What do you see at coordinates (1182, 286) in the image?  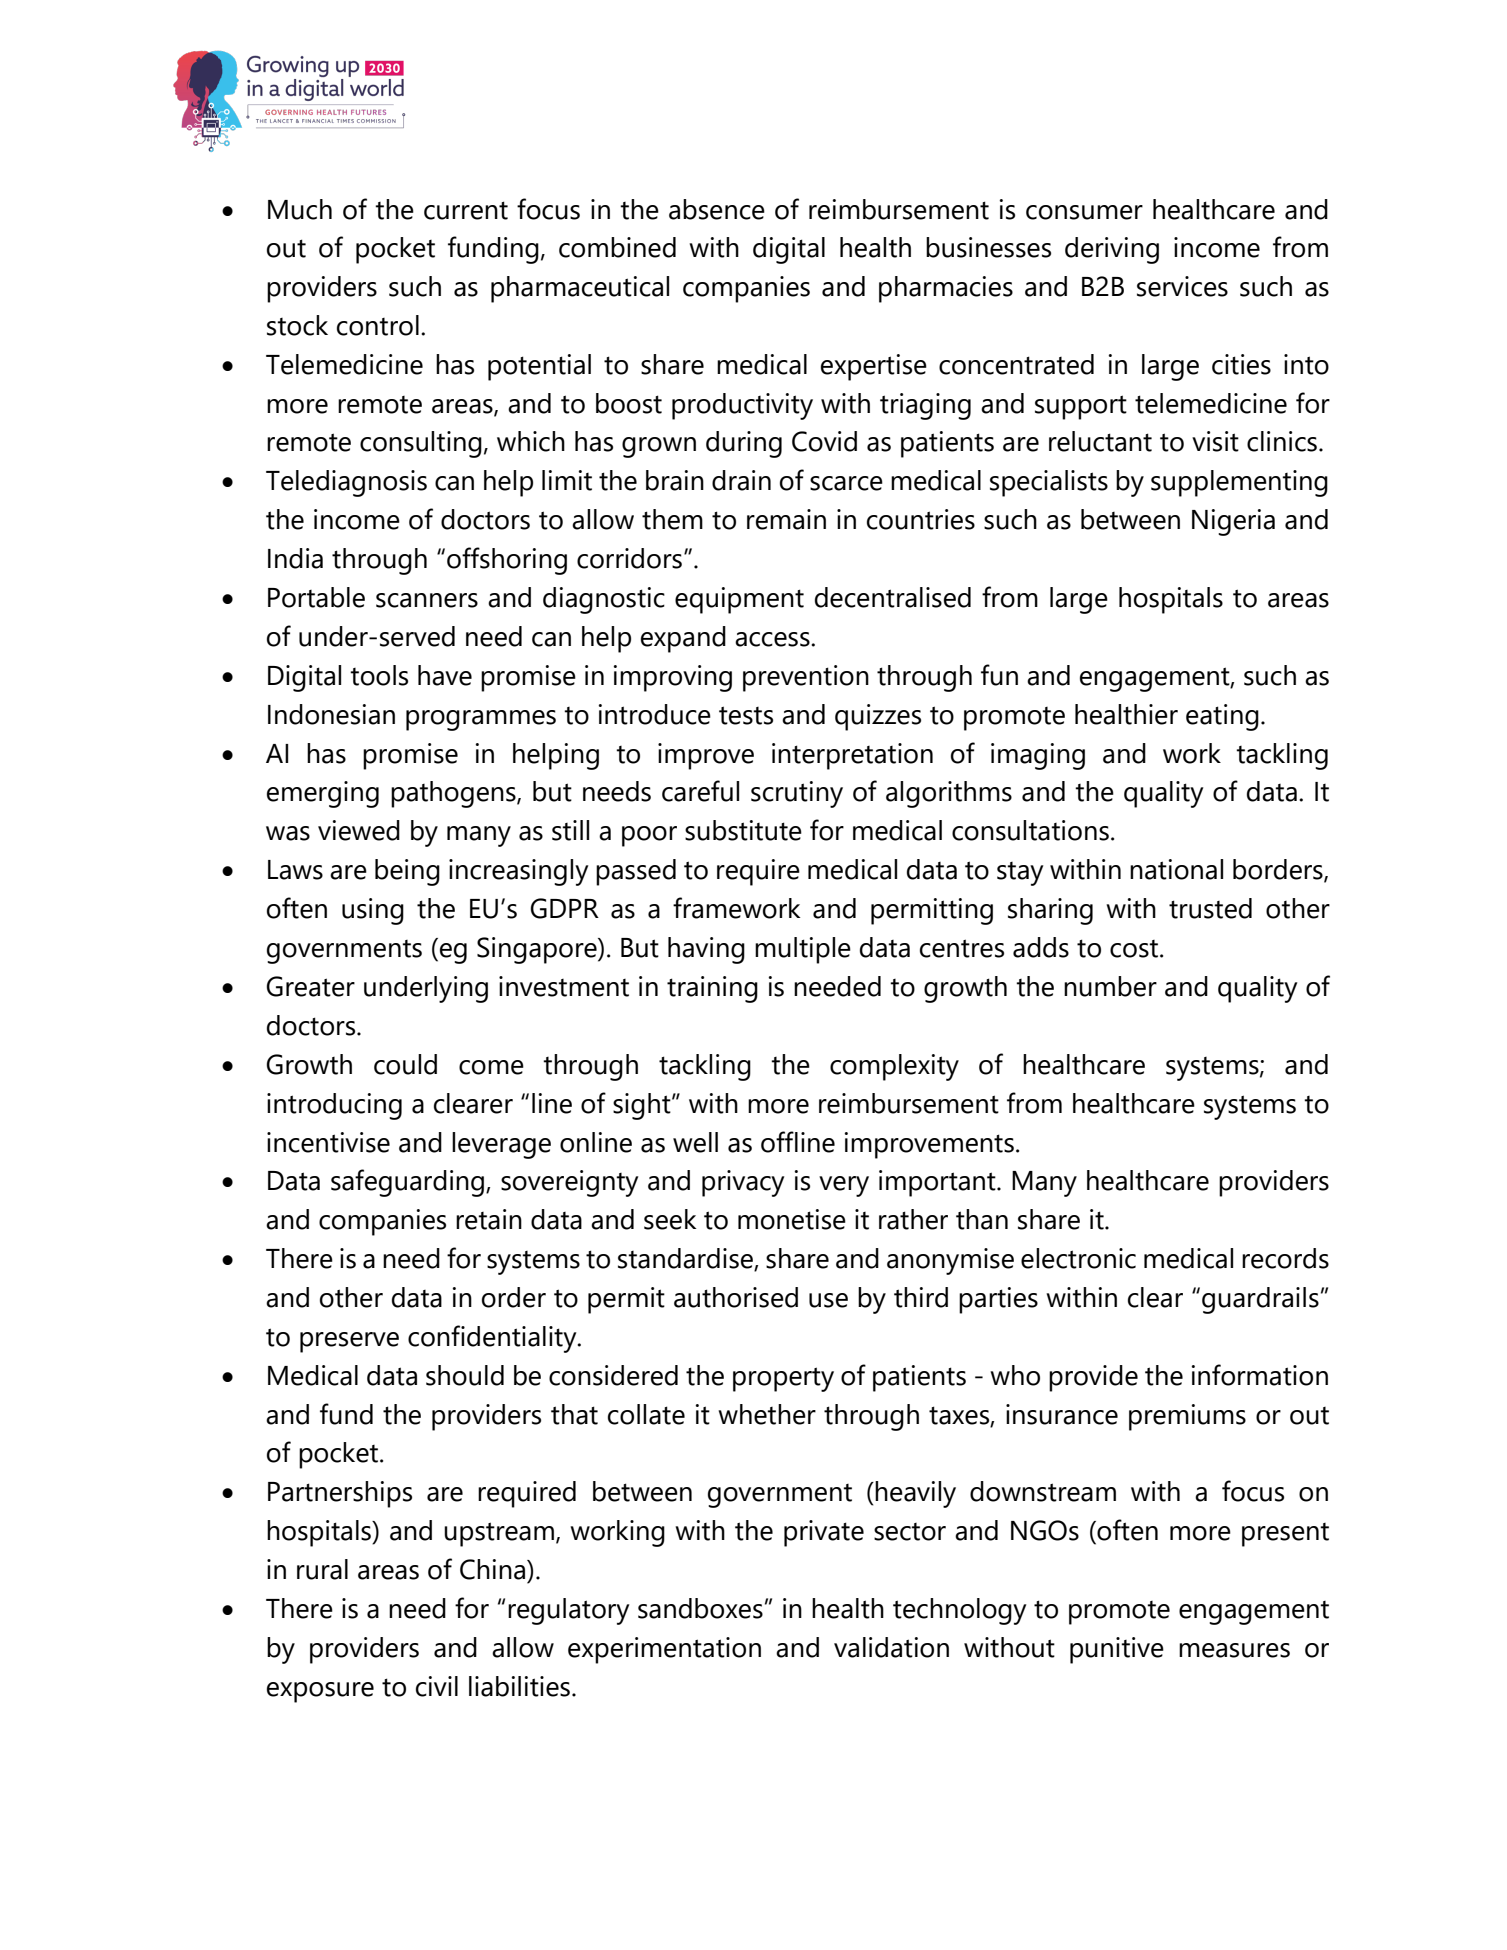 I see `services` at bounding box center [1182, 286].
